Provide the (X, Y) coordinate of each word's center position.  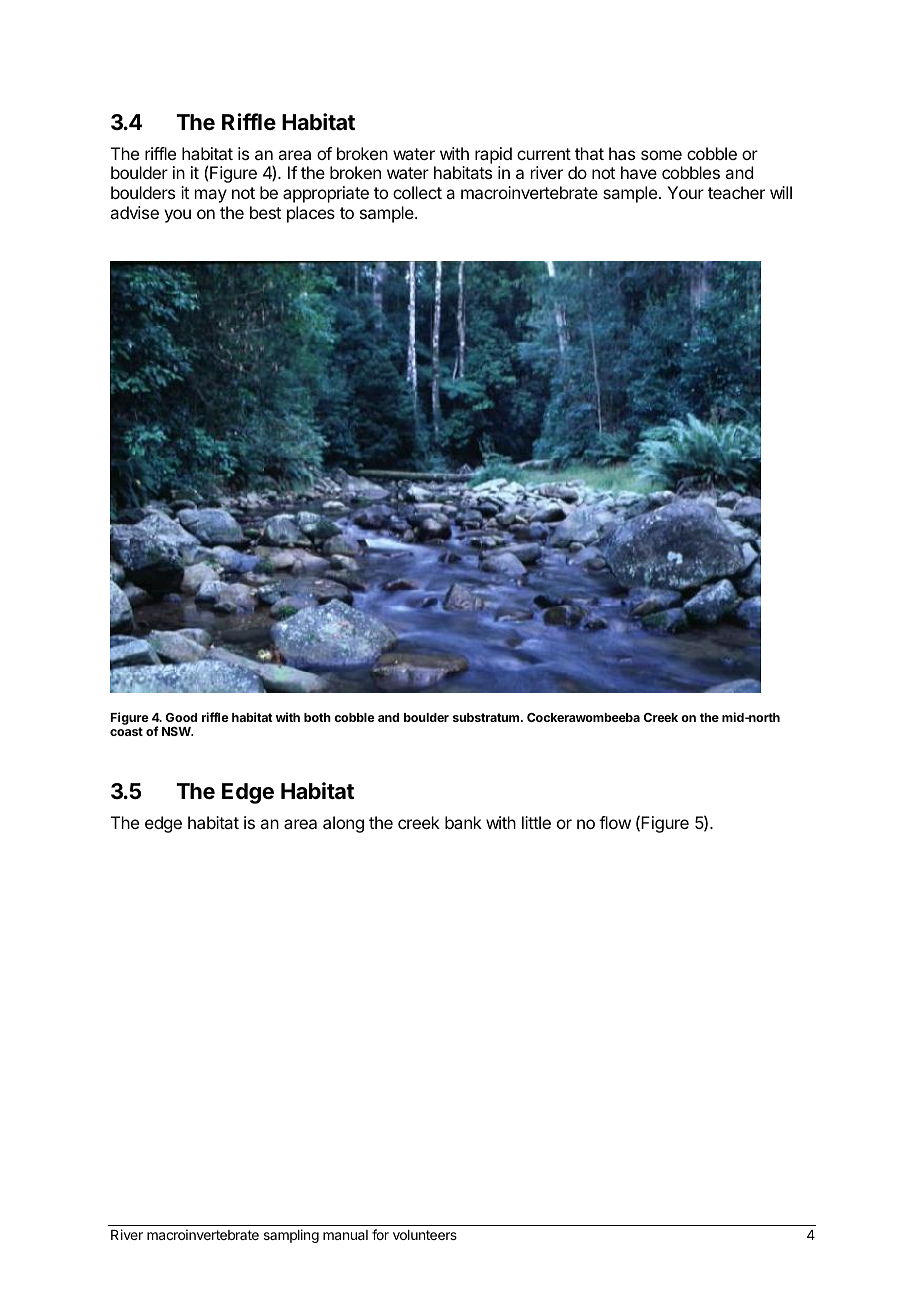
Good (181, 717)
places (311, 214)
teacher (736, 192)
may (211, 196)
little (536, 822)
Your (685, 192)
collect (417, 192)
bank (463, 822)
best (265, 212)
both (317, 717)
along (343, 824)
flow (615, 822)
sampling (291, 1236)
